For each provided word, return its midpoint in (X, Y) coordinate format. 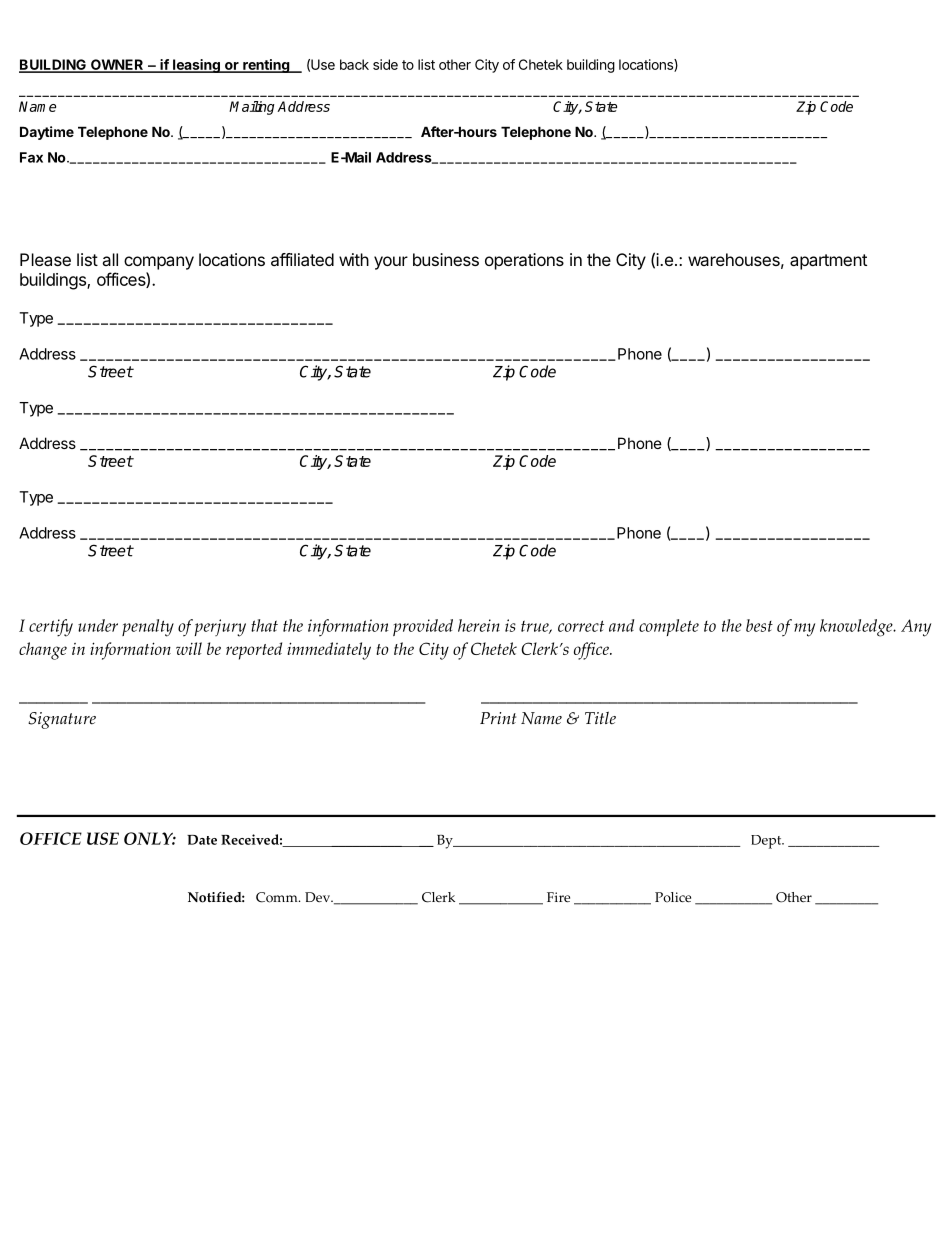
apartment (828, 262)
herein (479, 625)
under (98, 625)
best (759, 625)
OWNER (117, 66)
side (385, 64)
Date (202, 840)
